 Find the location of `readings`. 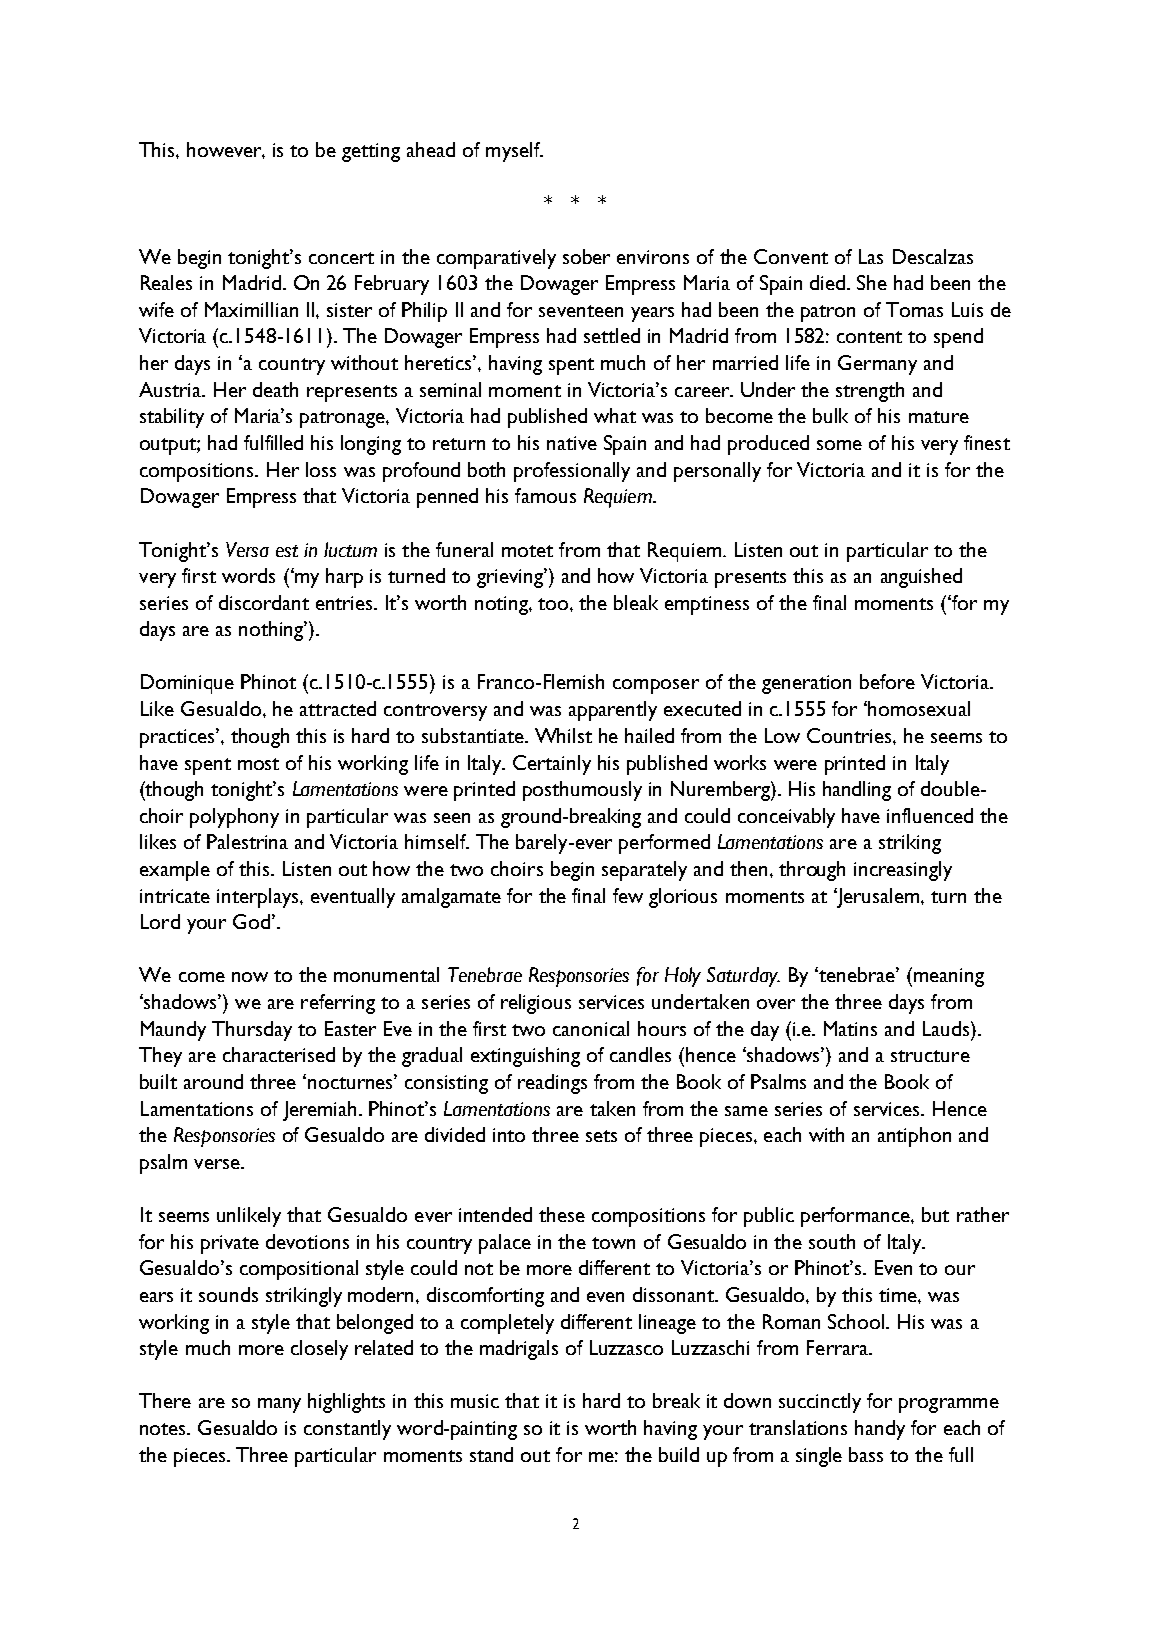

readings is located at coordinates (552, 1084).
